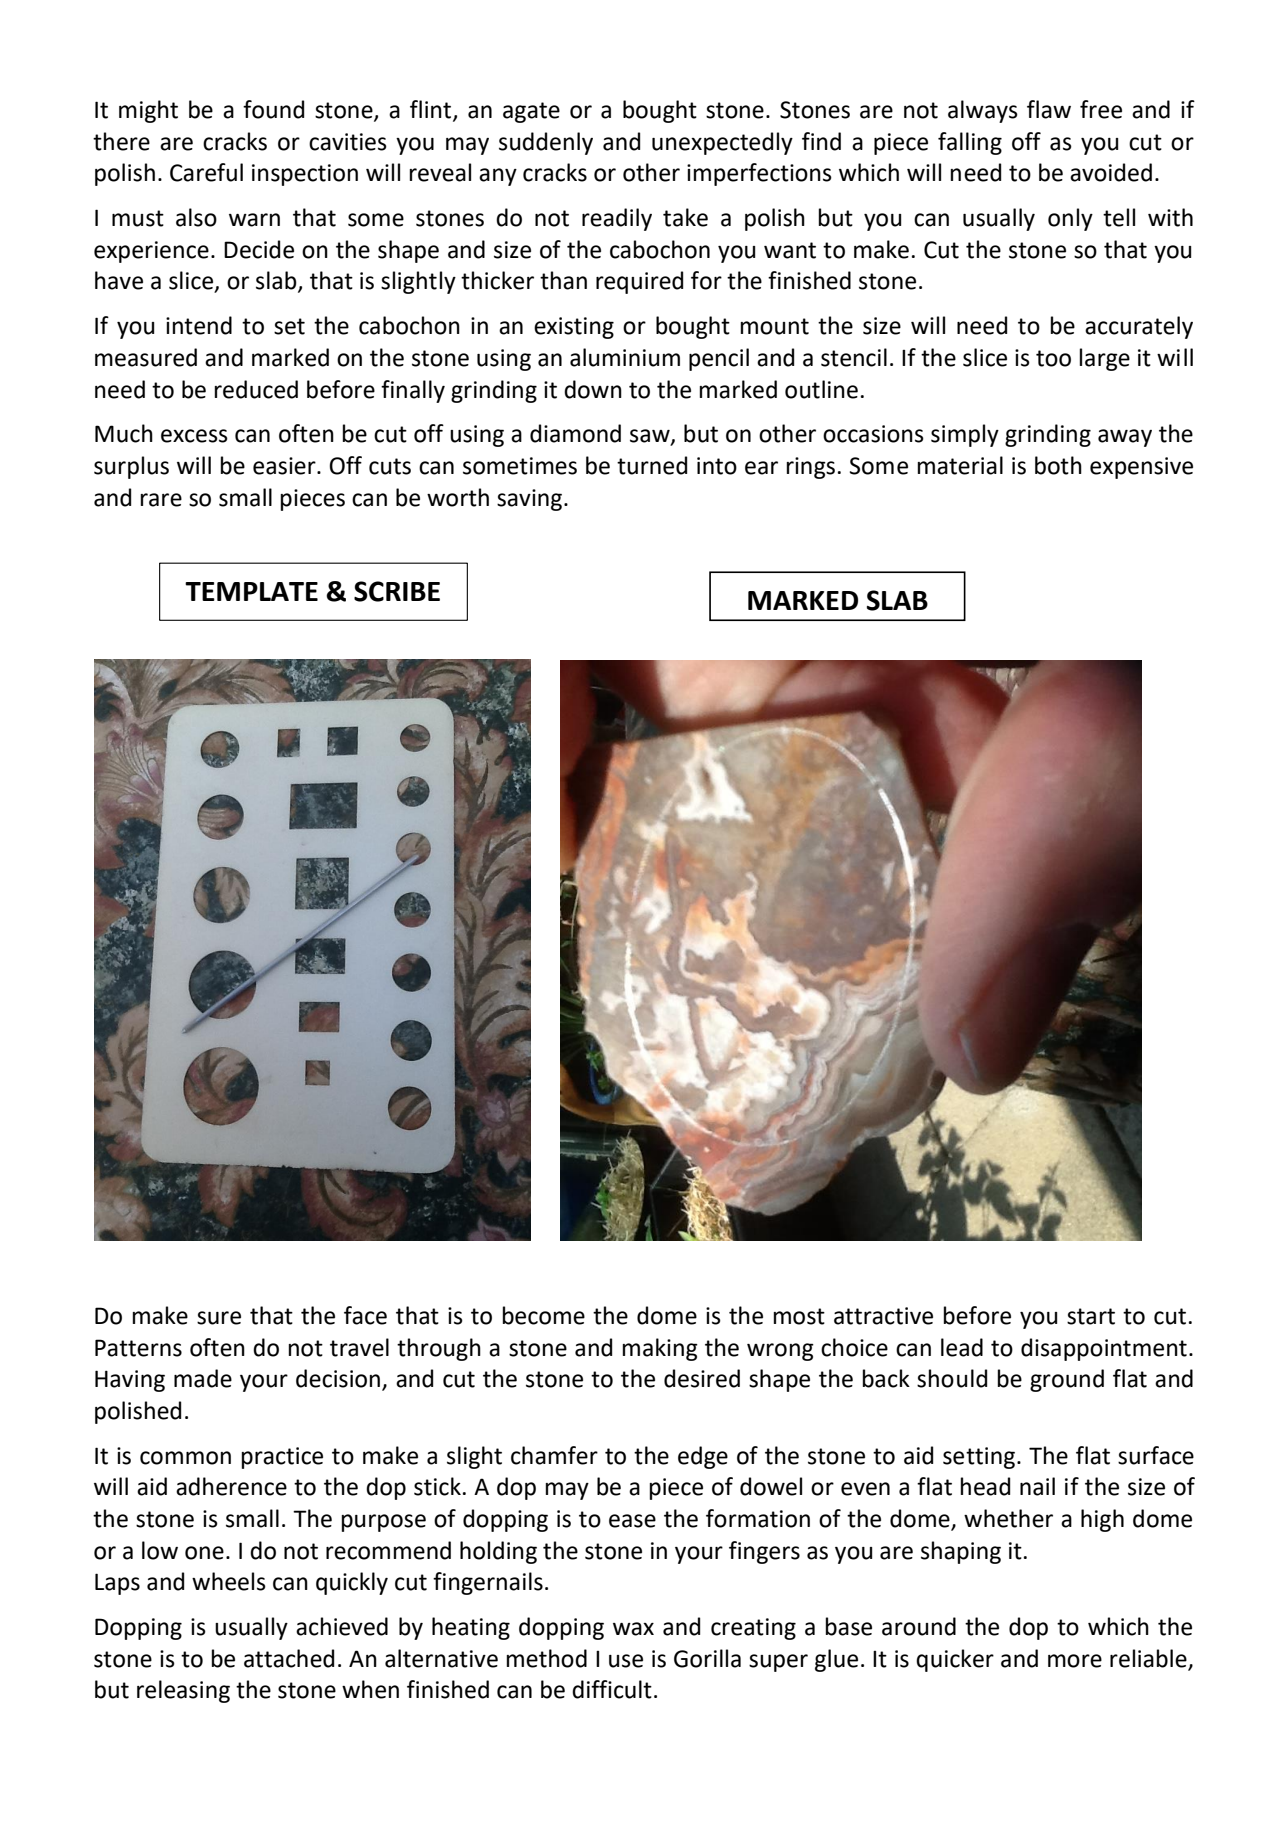 This image has height=1821, width=1288. What do you see at coordinates (652, 465) in the image?
I see `turned` at bounding box center [652, 465].
